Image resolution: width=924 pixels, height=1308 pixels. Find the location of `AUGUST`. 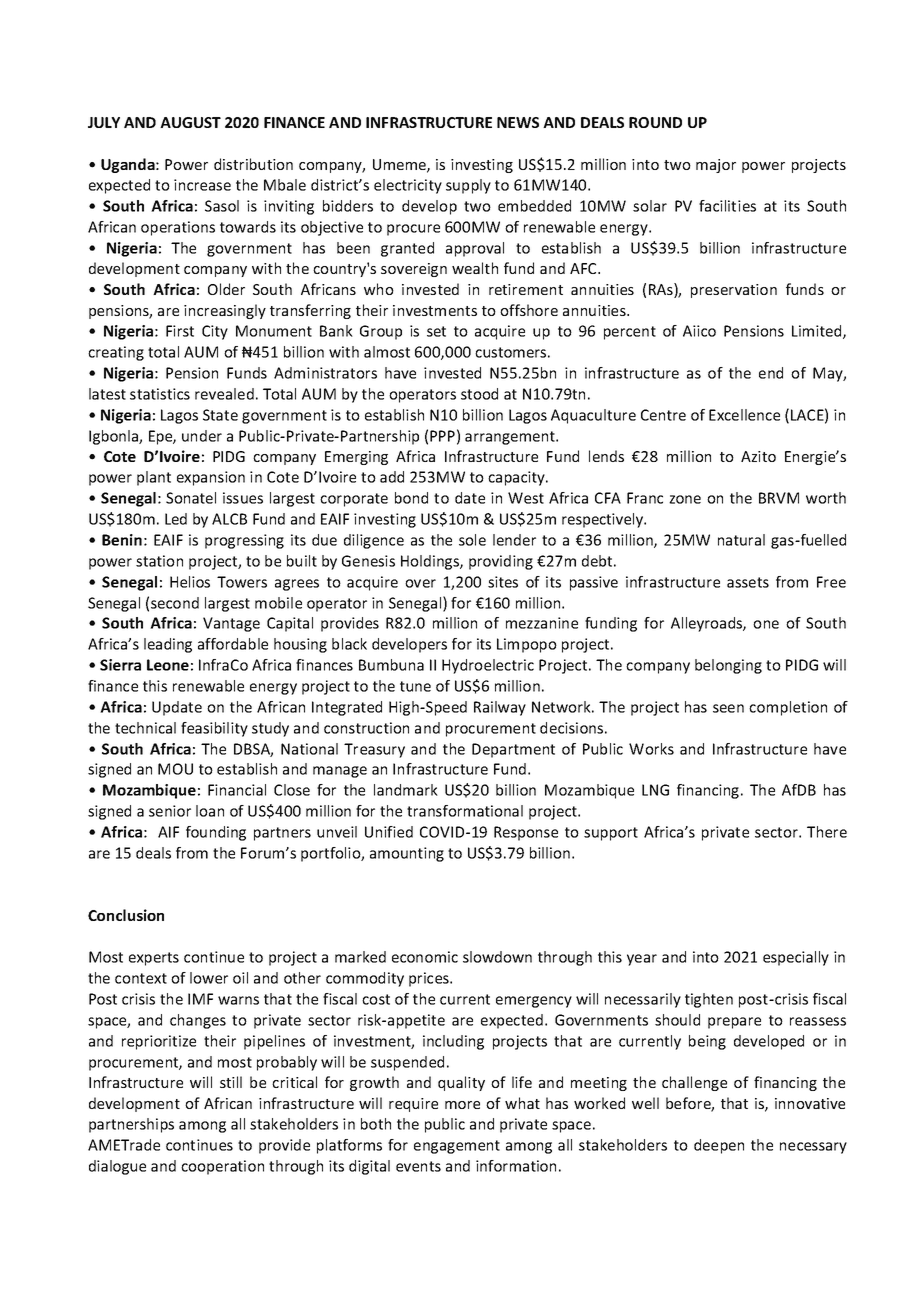

AUGUST is located at coordinates (190, 122).
